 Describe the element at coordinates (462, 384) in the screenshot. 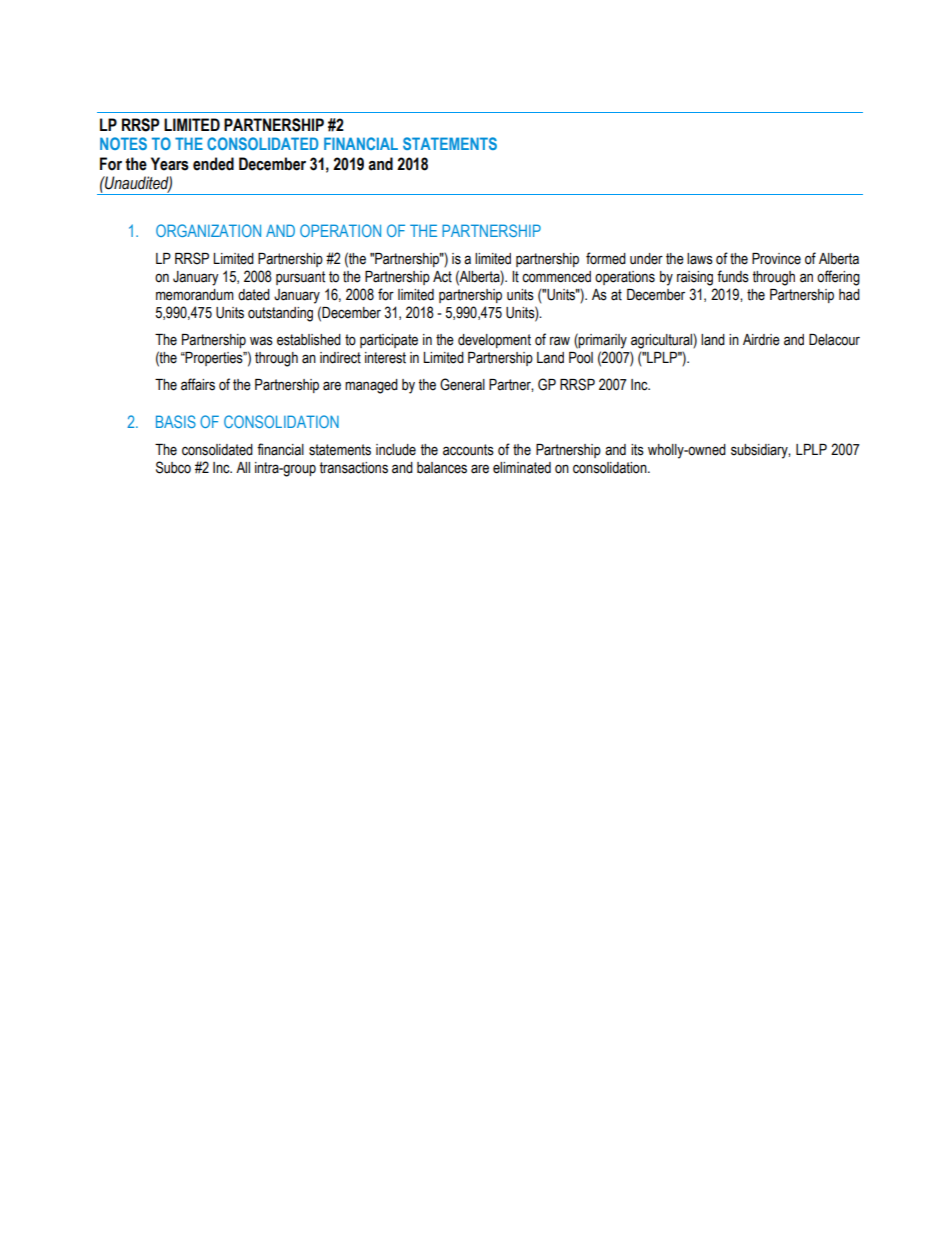

I see `General` at that location.
